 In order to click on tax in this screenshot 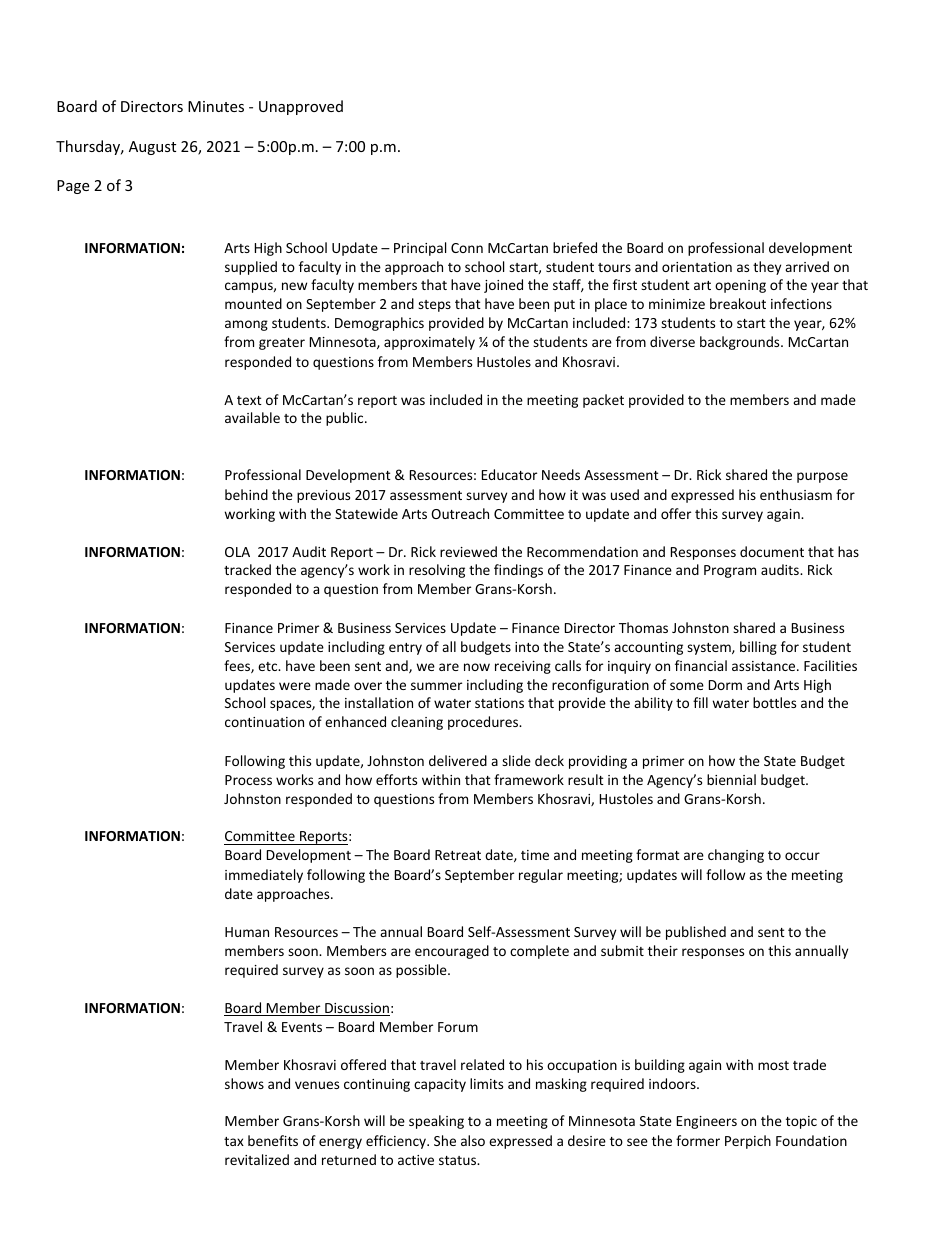, I will do `click(234, 1141)`.
